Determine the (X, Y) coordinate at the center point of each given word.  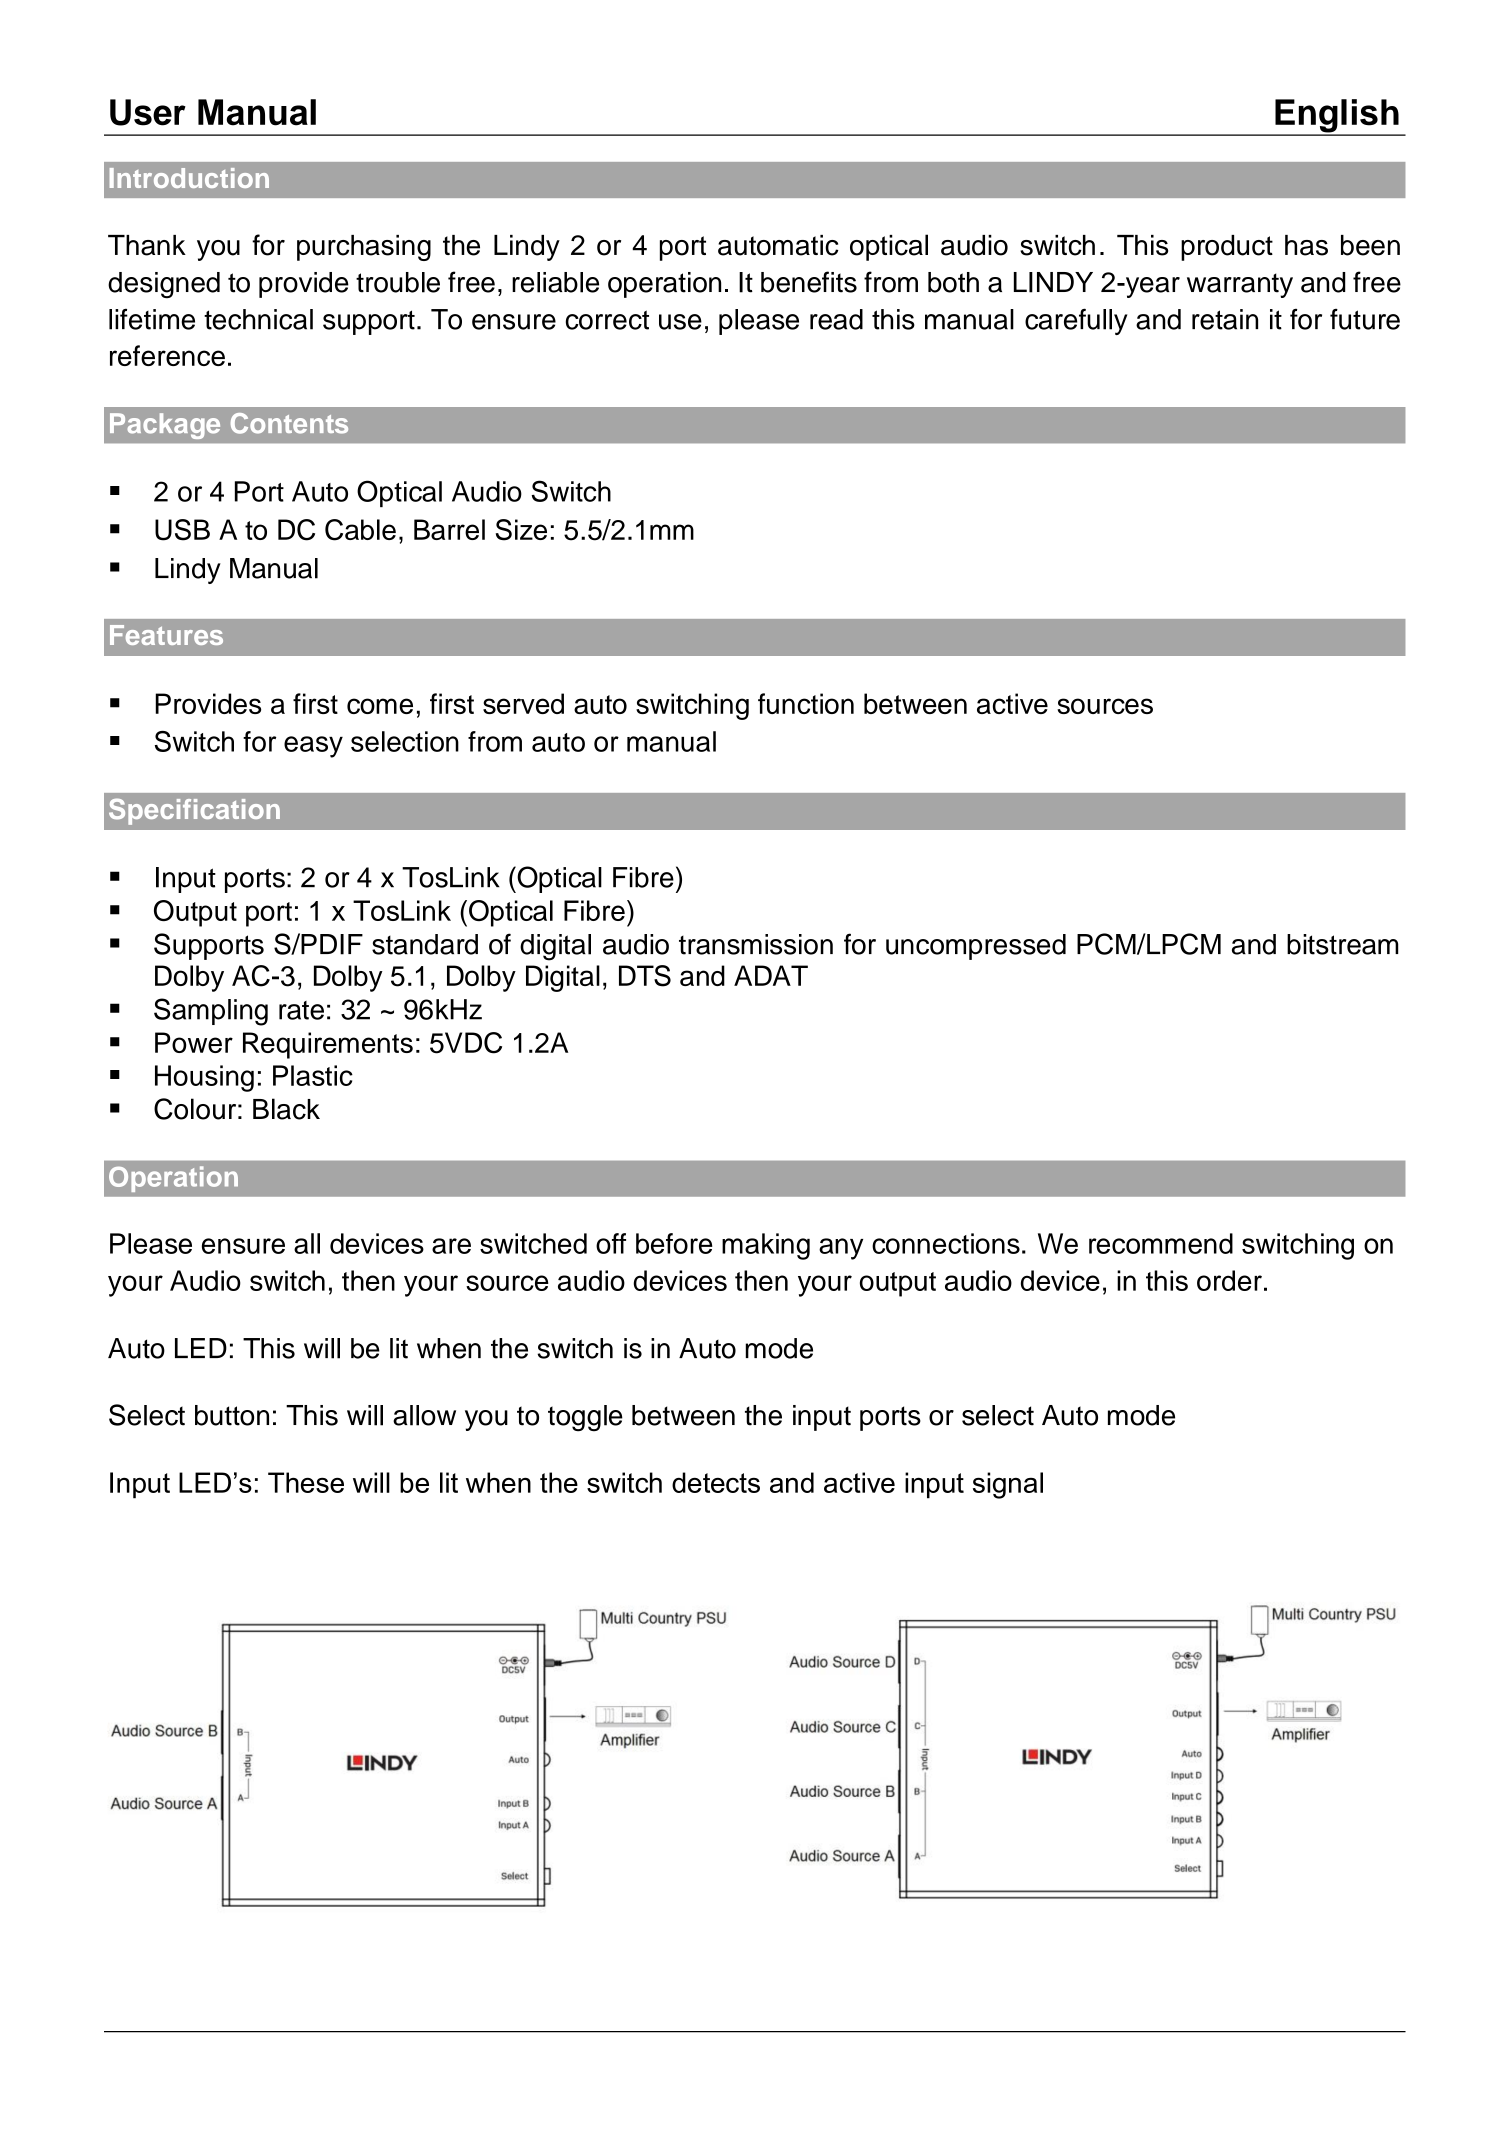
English (1337, 117)
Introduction (189, 178)
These (306, 1482)
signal (1008, 1485)
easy (313, 747)
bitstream (1343, 944)
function (806, 703)
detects (716, 1482)
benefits (809, 282)
